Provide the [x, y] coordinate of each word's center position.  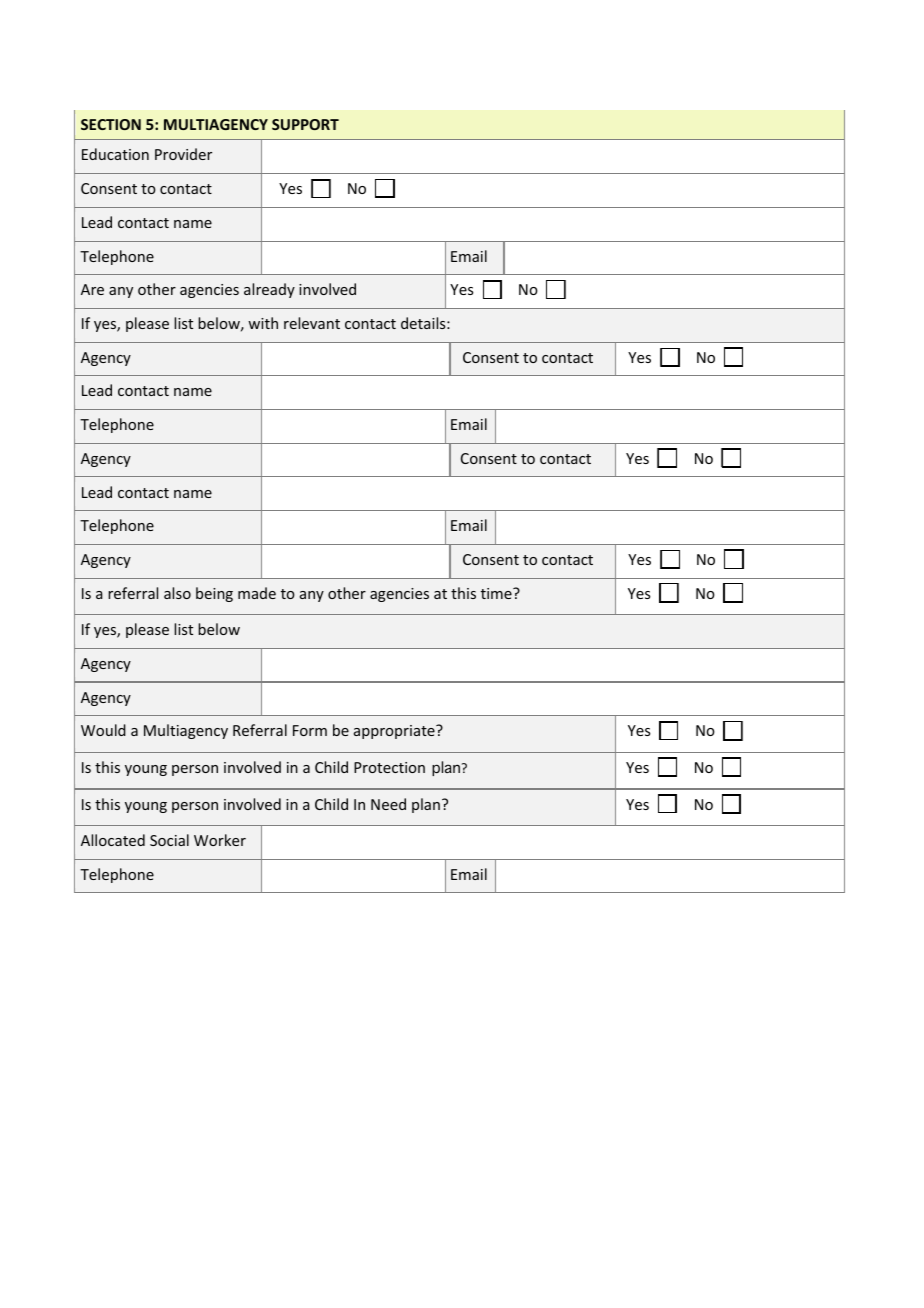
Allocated [113, 840]
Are [92, 289]
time [497, 593]
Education [115, 154]
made [257, 593]
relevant [312, 323]
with [263, 323]
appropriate [395, 732]
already [269, 290]
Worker [220, 840]
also [177, 593]
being [214, 594]
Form [310, 730]
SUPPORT [305, 124]
